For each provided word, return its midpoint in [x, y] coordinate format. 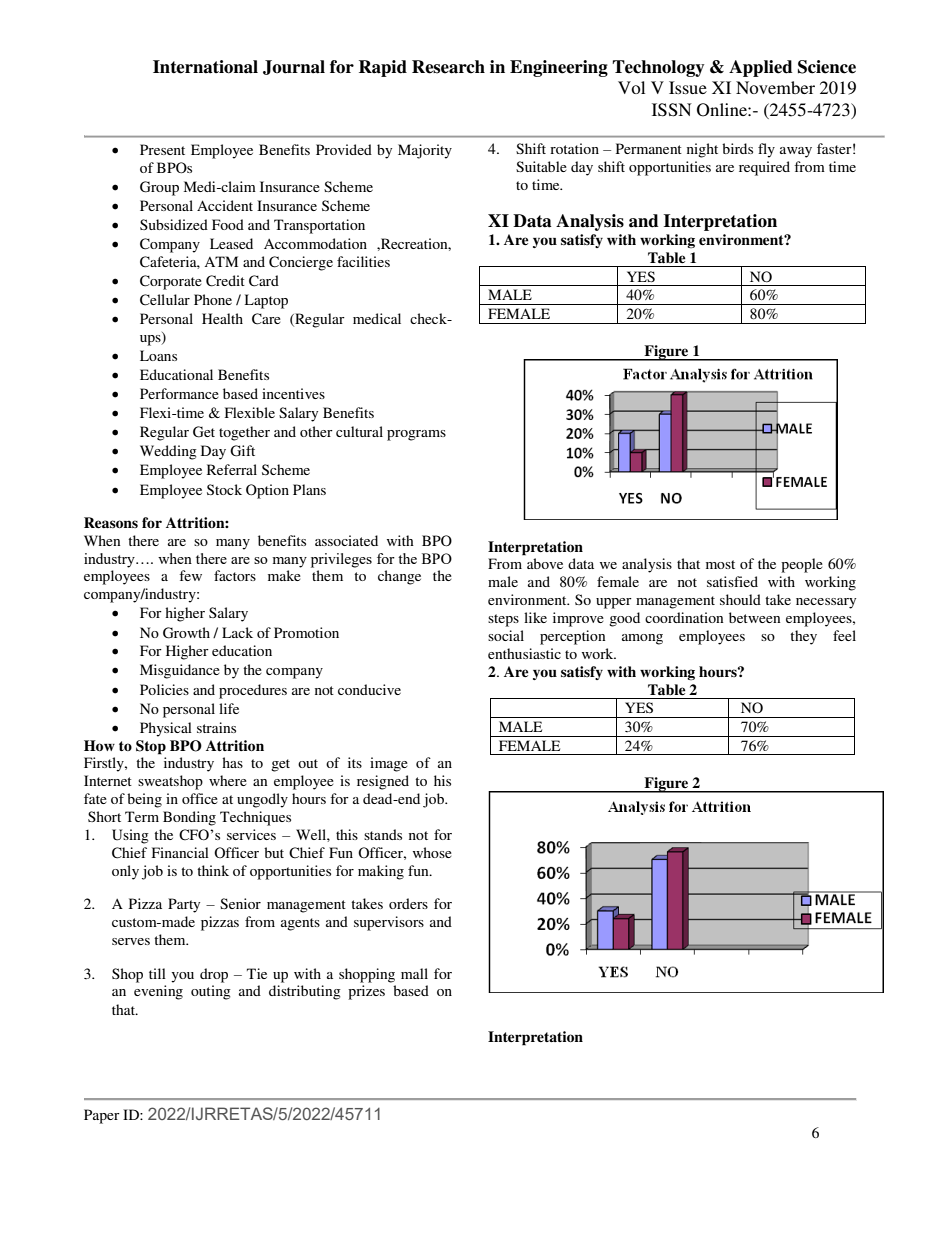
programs [416, 435]
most [720, 564]
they [803, 637]
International [205, 67]
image [389, 764]
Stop [151, 747]
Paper [102, 1116]
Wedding [168, 452]
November [775, 87]
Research [448, 67]
